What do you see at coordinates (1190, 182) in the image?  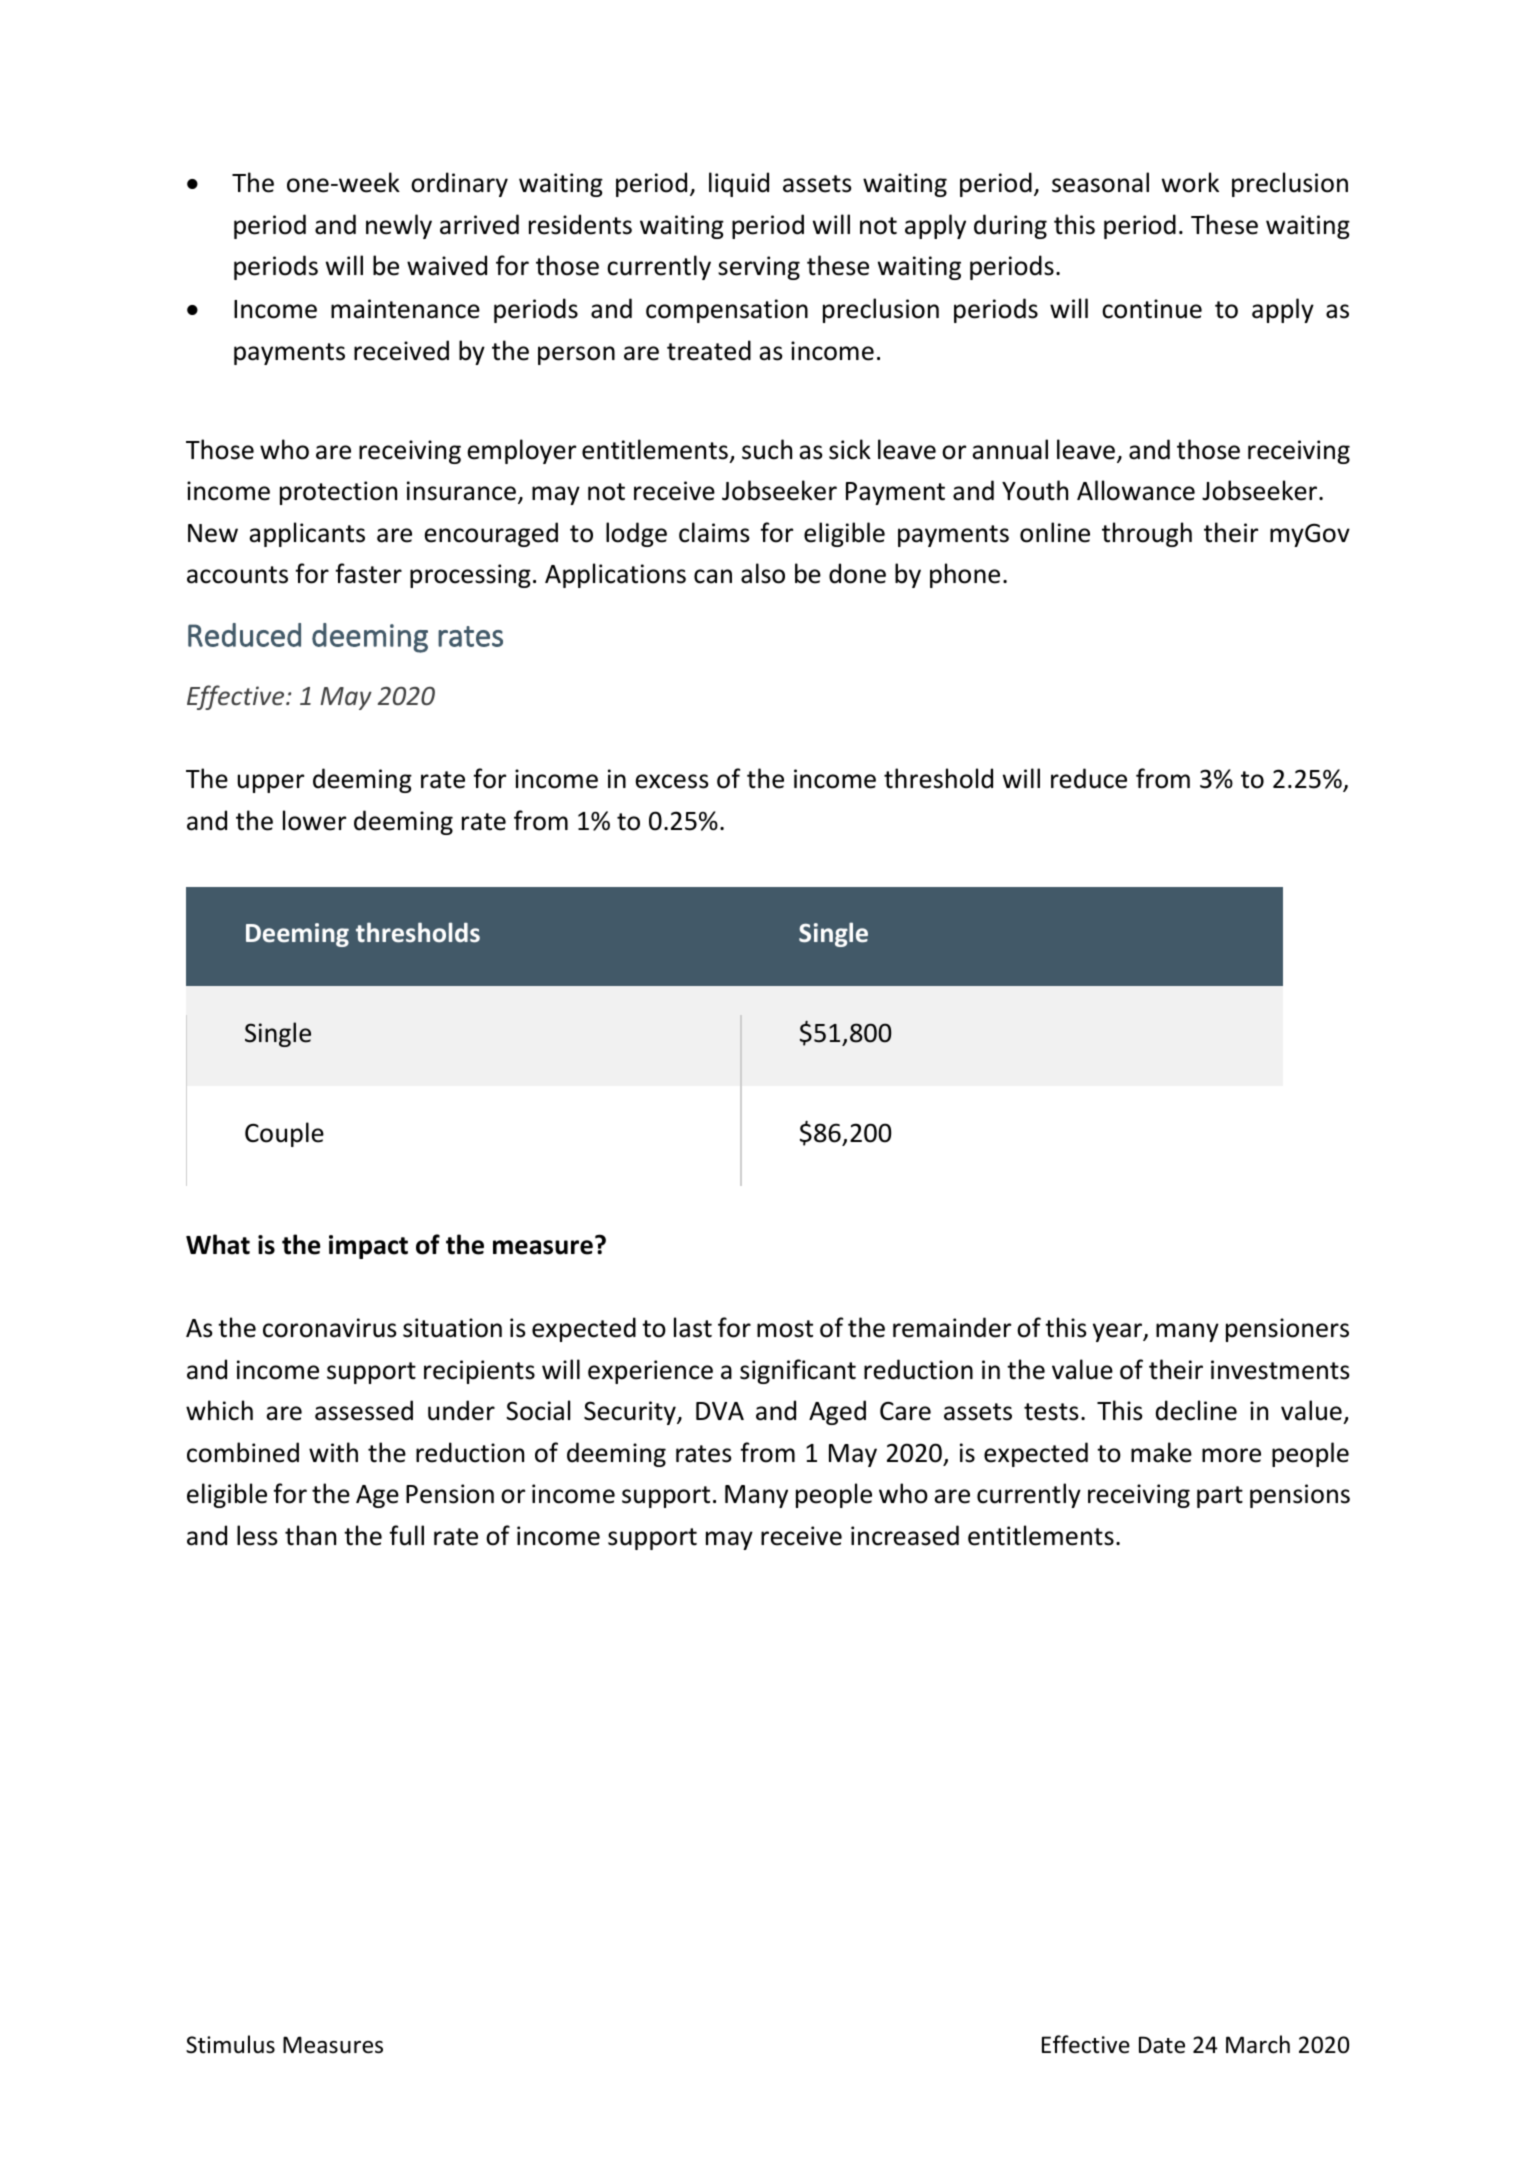 I see `work` at bounding box center [1190, 182].
